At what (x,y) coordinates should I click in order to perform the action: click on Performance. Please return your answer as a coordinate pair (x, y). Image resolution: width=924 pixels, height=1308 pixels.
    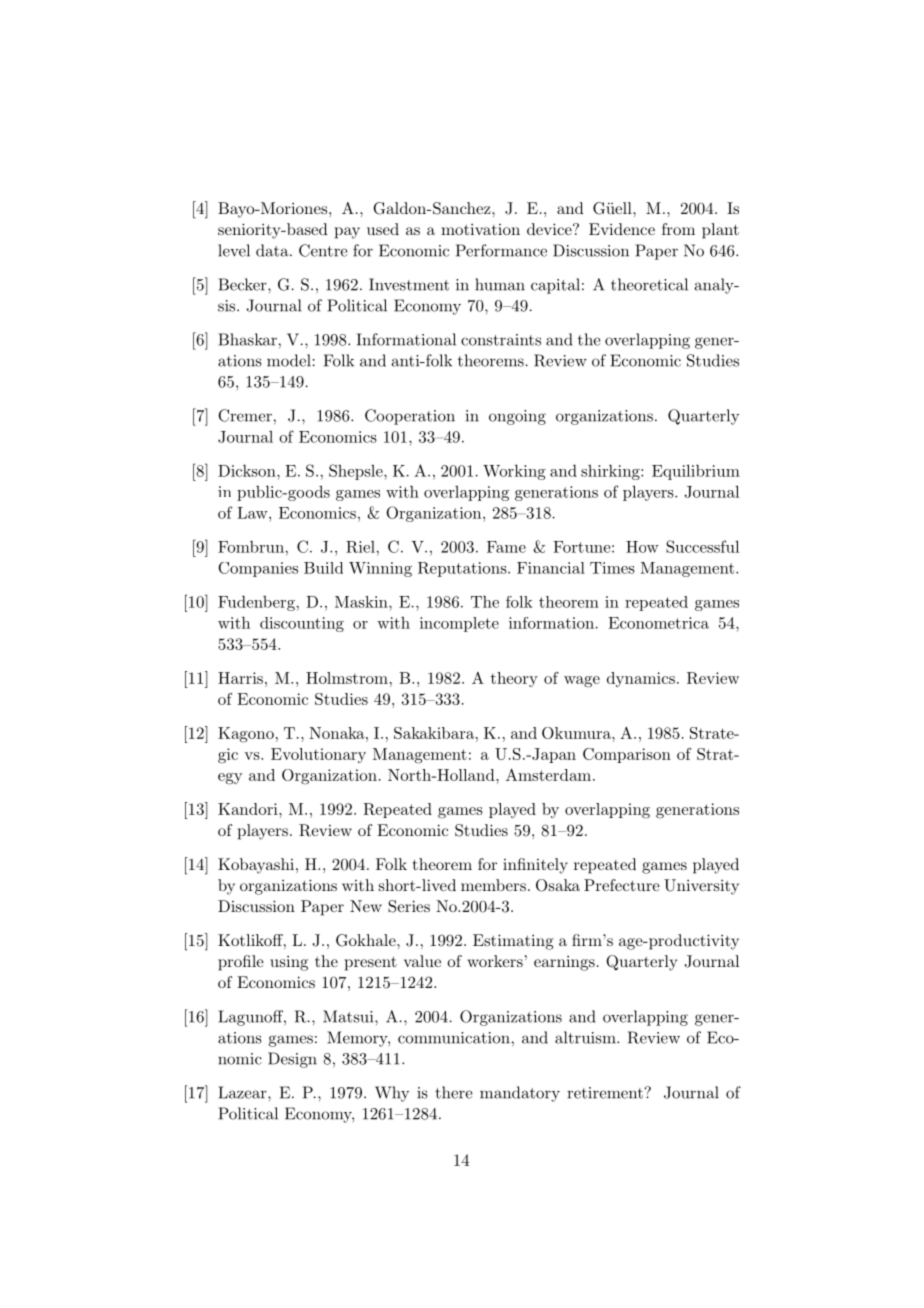
    Looking at the image, I should click on (501, 250).
